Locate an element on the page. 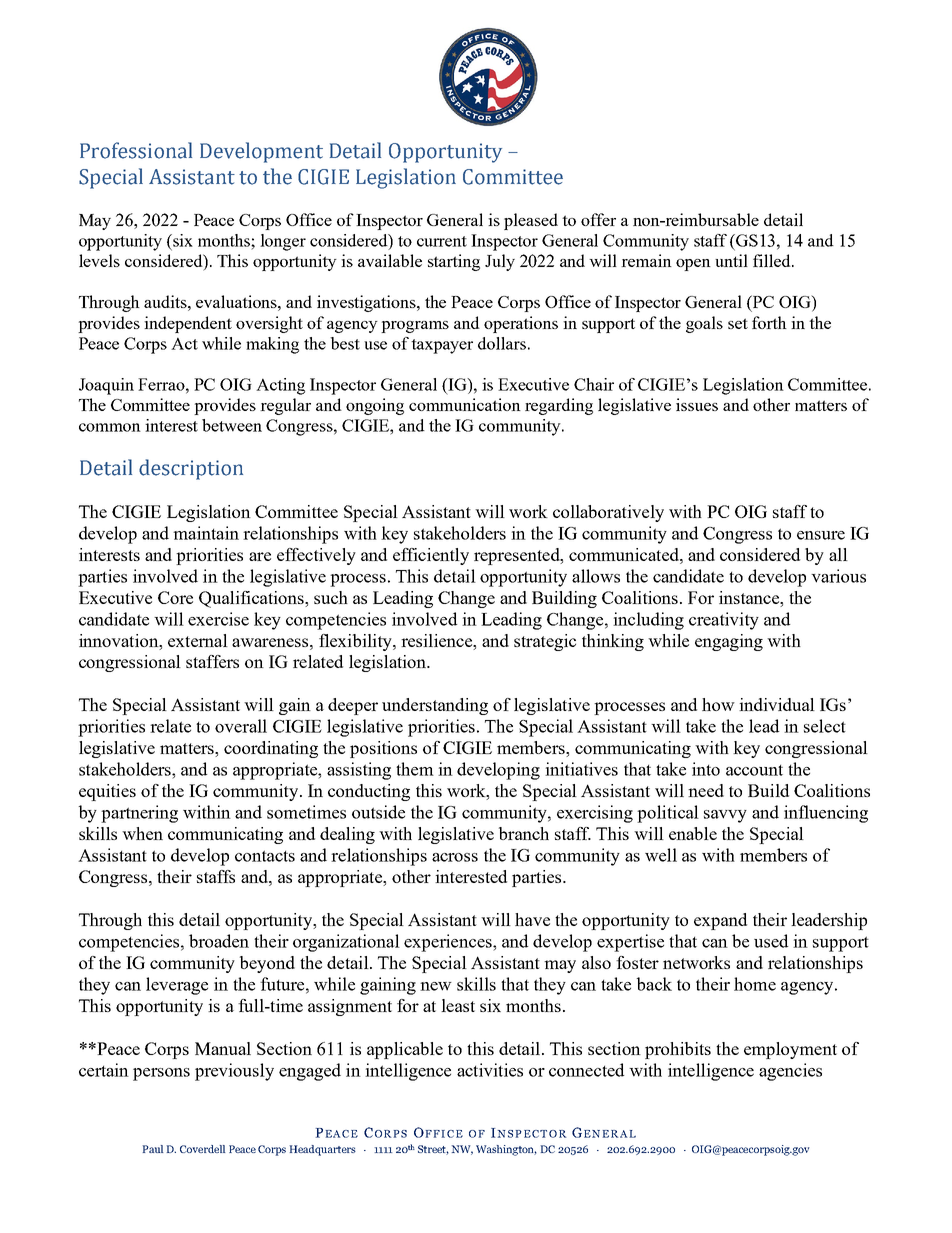 This image has height=1233, width=952. until is located at coordinates (731, 260).
